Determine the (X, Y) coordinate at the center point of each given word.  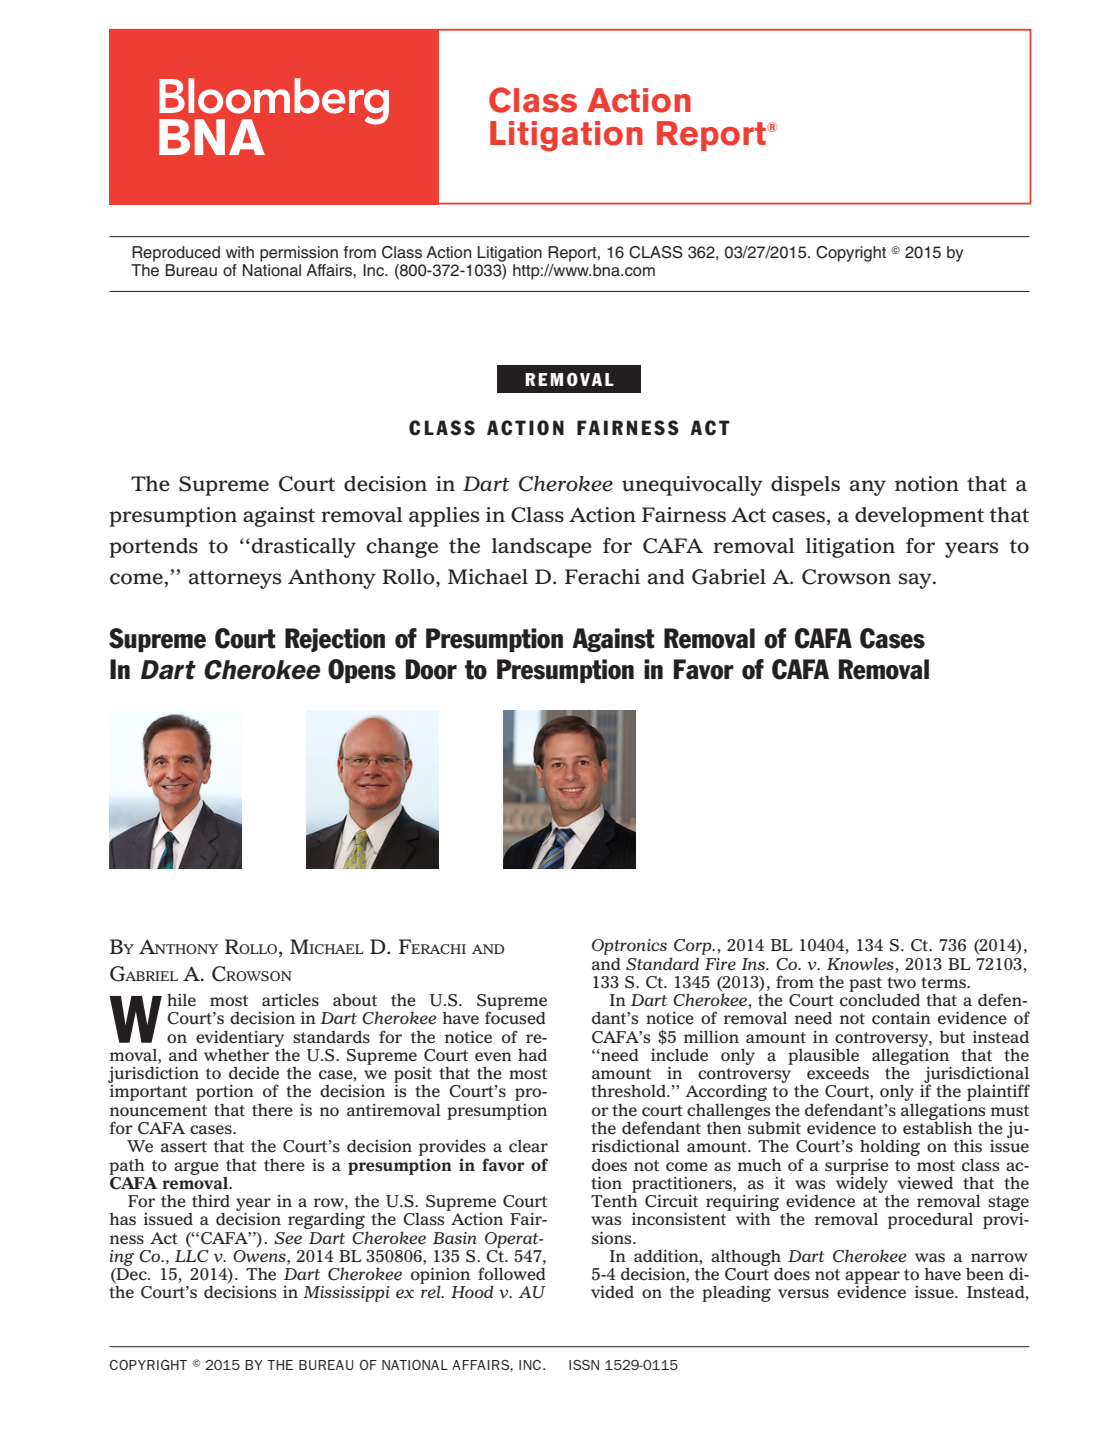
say (916, 581)
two (901, 983)
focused (515, 1018)
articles (290, 1000)
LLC (192, 1255)
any (868, 488)
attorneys (235, 579)
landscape (542, 548)
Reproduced (176, 254)
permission (299, 254)
